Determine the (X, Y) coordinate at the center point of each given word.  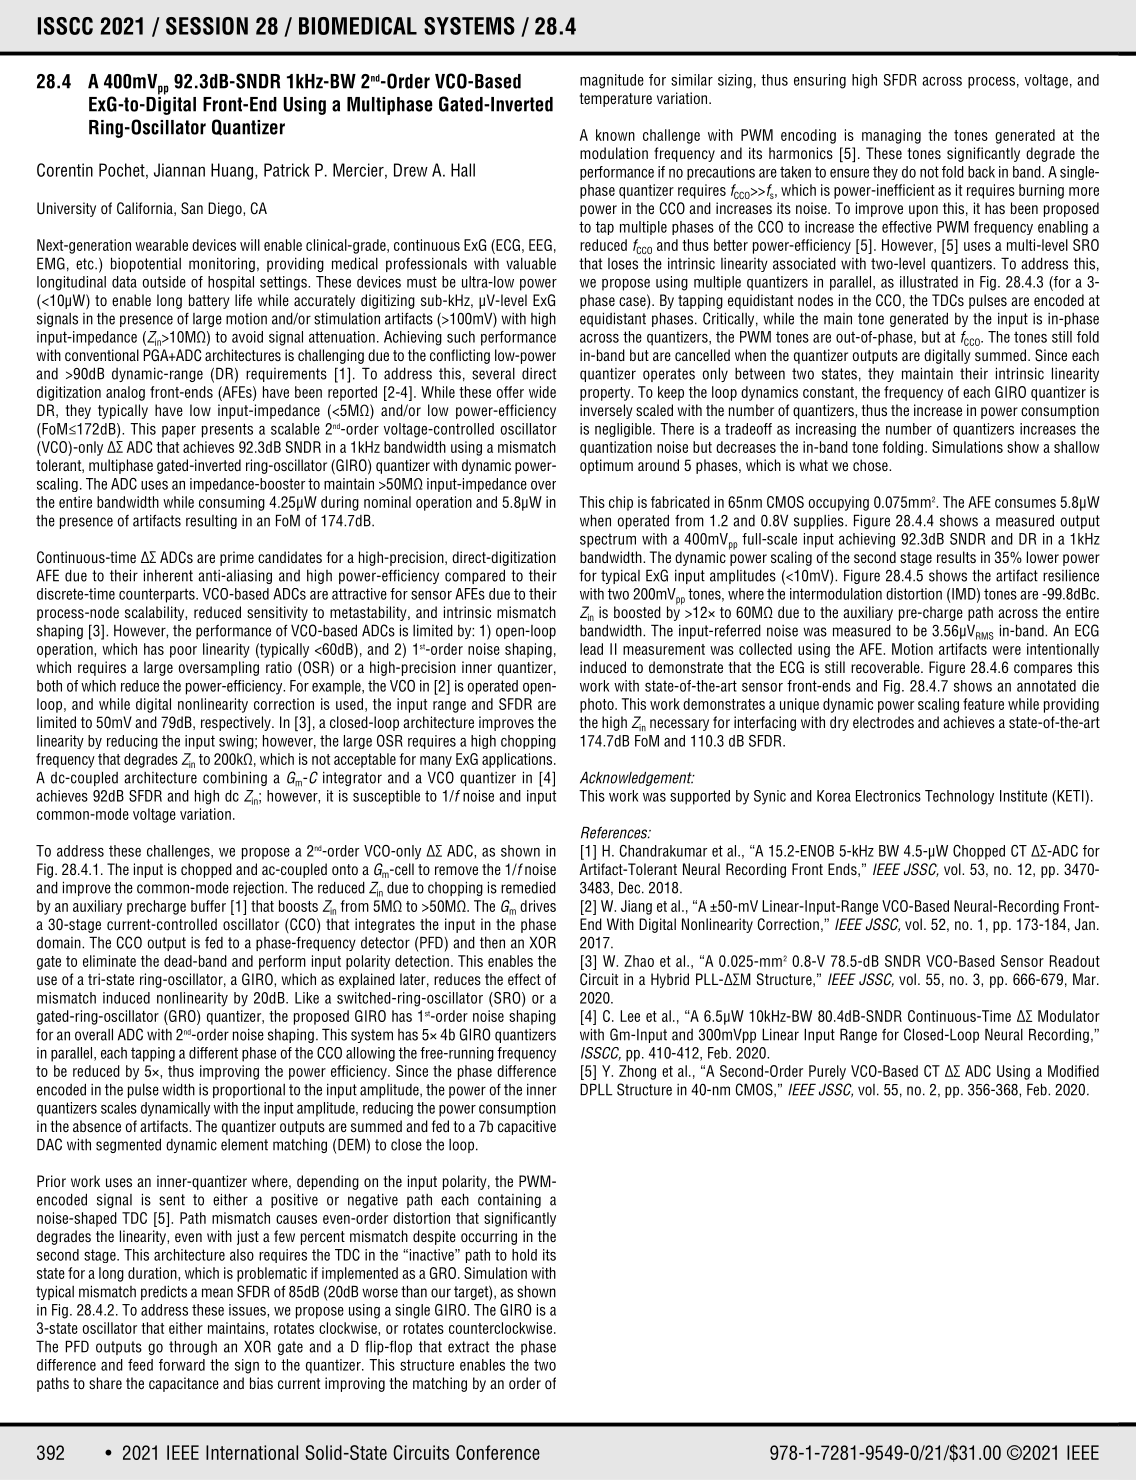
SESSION (207, 26)
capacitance (184, 1384)
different (213, 1053)
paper (179, 432)
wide (542, 392)
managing (891, 136)
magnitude (612, 81)
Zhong (637, 1072)
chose (871, 465)
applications (518, 760)
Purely (827, 1072)
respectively (237, 723)
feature (983, 704)
